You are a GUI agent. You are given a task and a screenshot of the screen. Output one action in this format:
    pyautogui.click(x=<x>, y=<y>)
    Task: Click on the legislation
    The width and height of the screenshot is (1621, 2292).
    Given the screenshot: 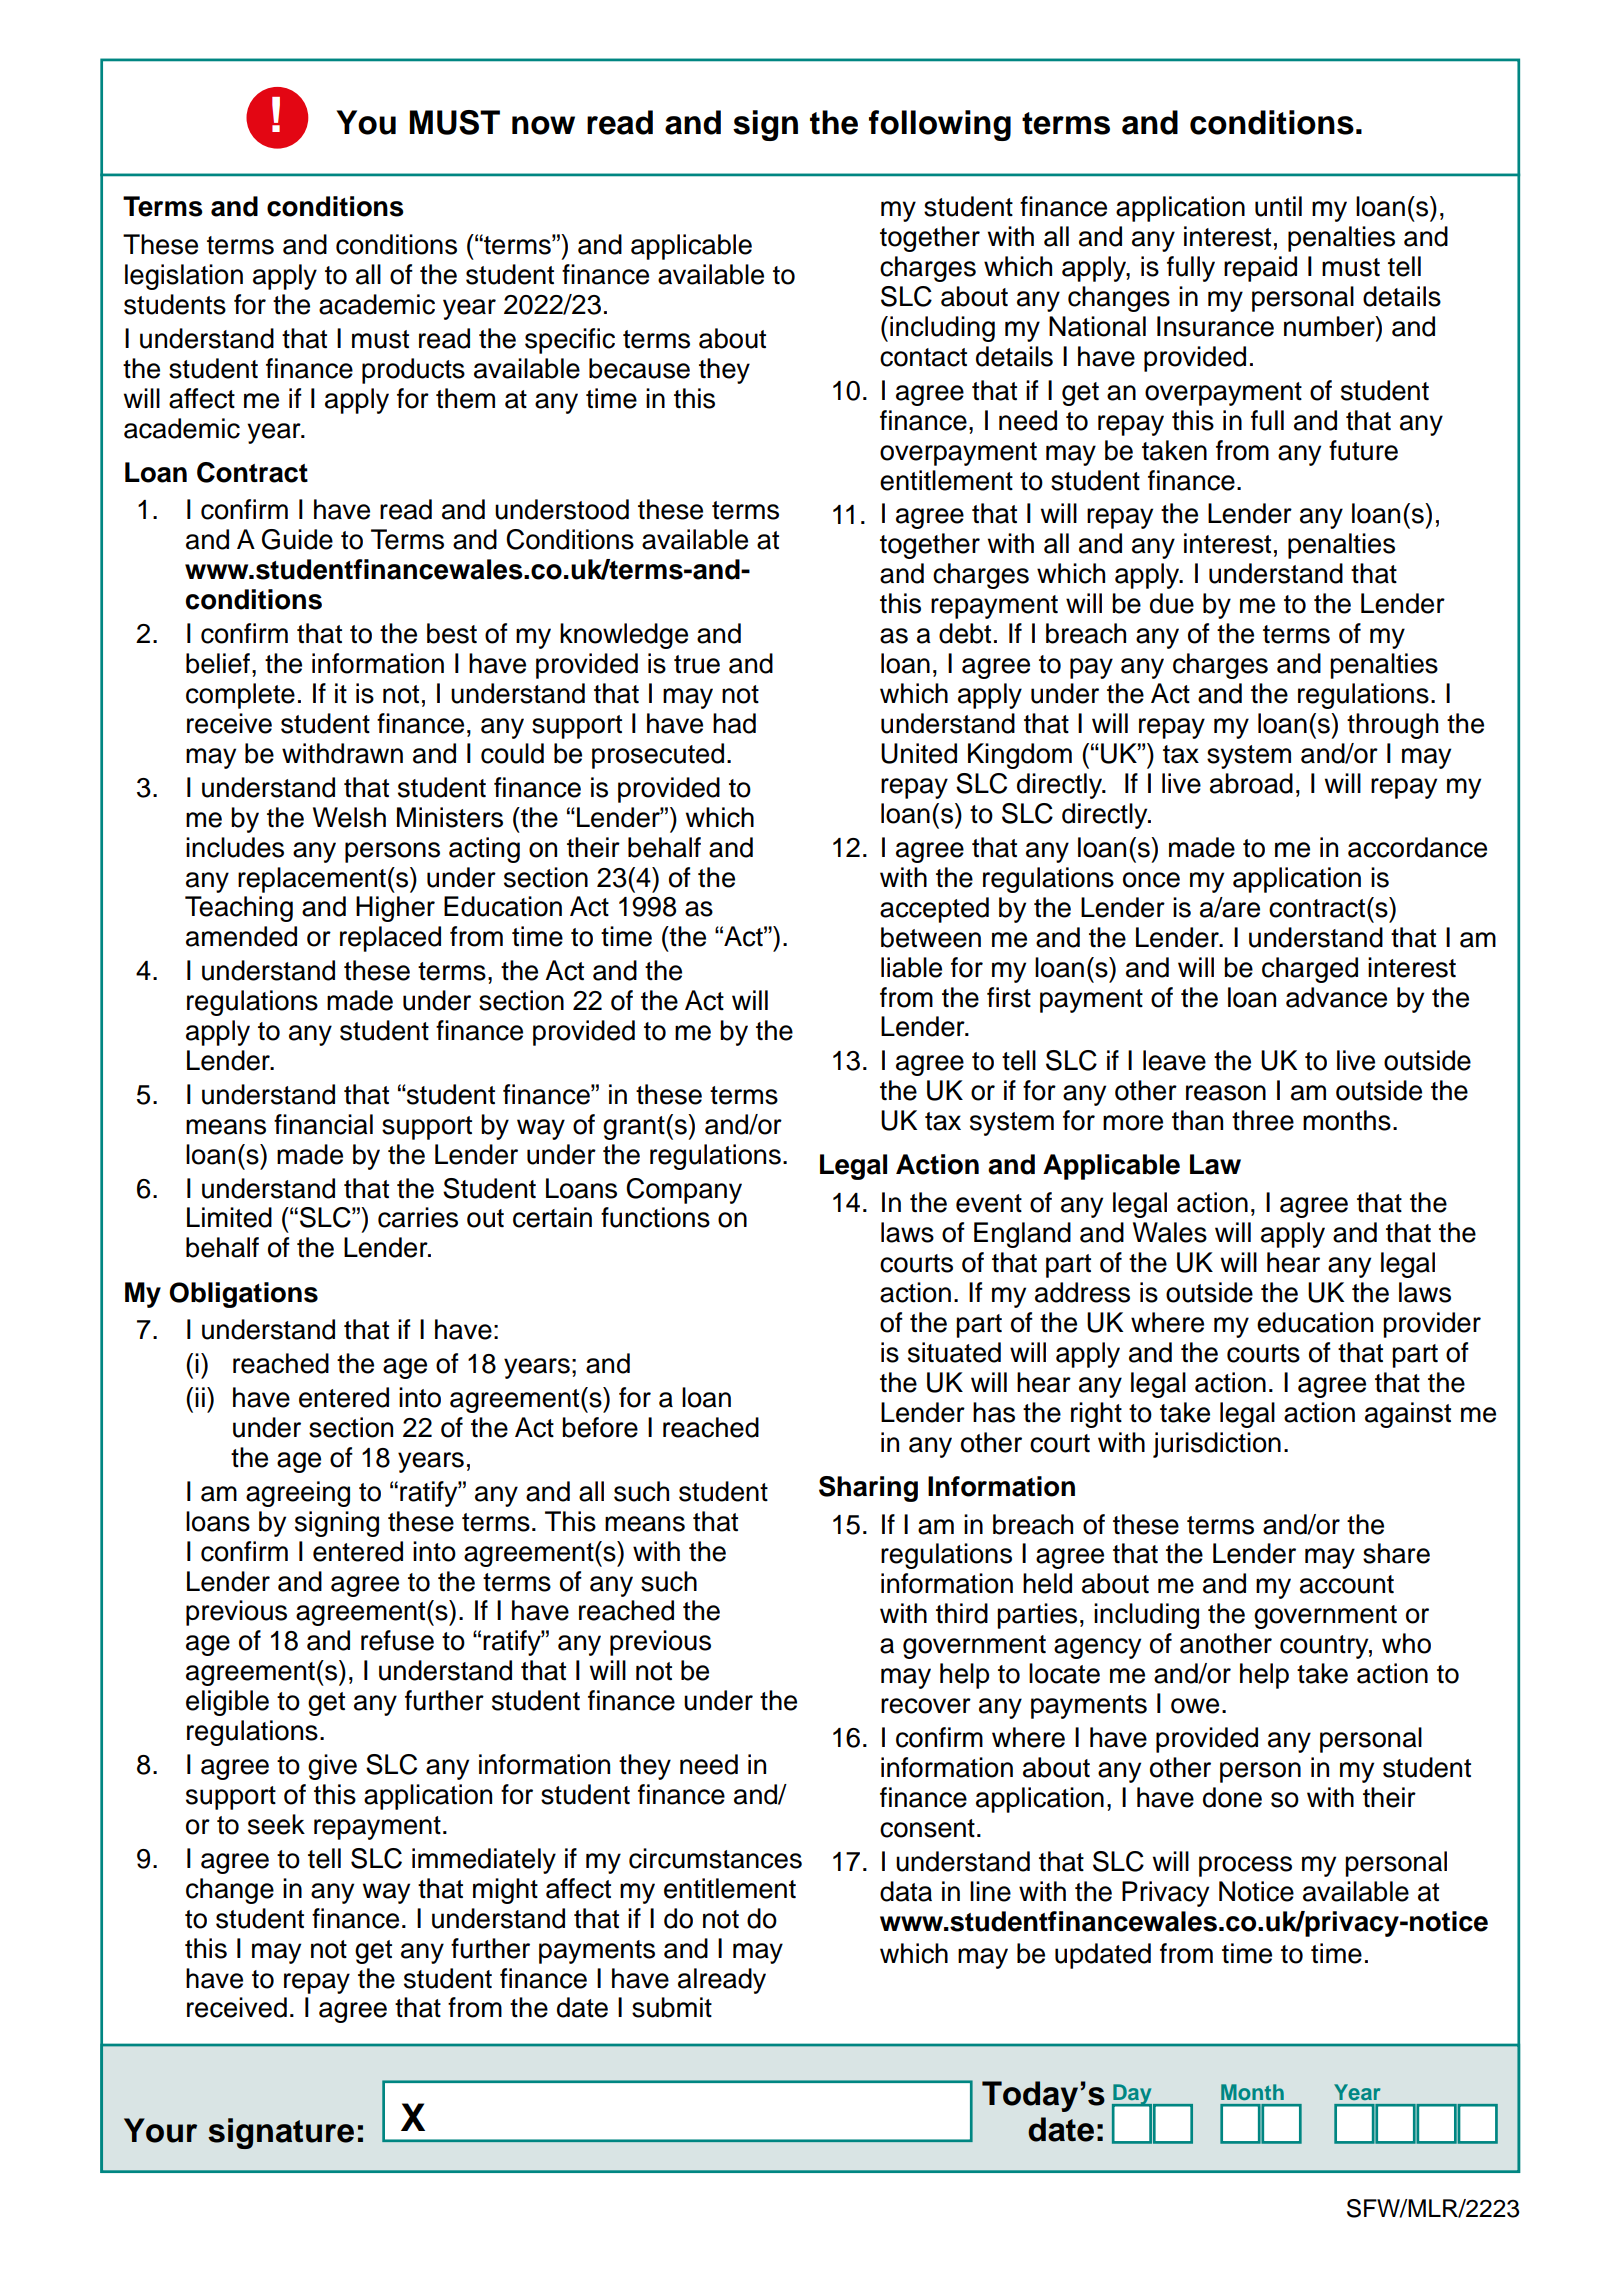 What is the action you would take?
    pyautogui.click(x=184, y=277)
